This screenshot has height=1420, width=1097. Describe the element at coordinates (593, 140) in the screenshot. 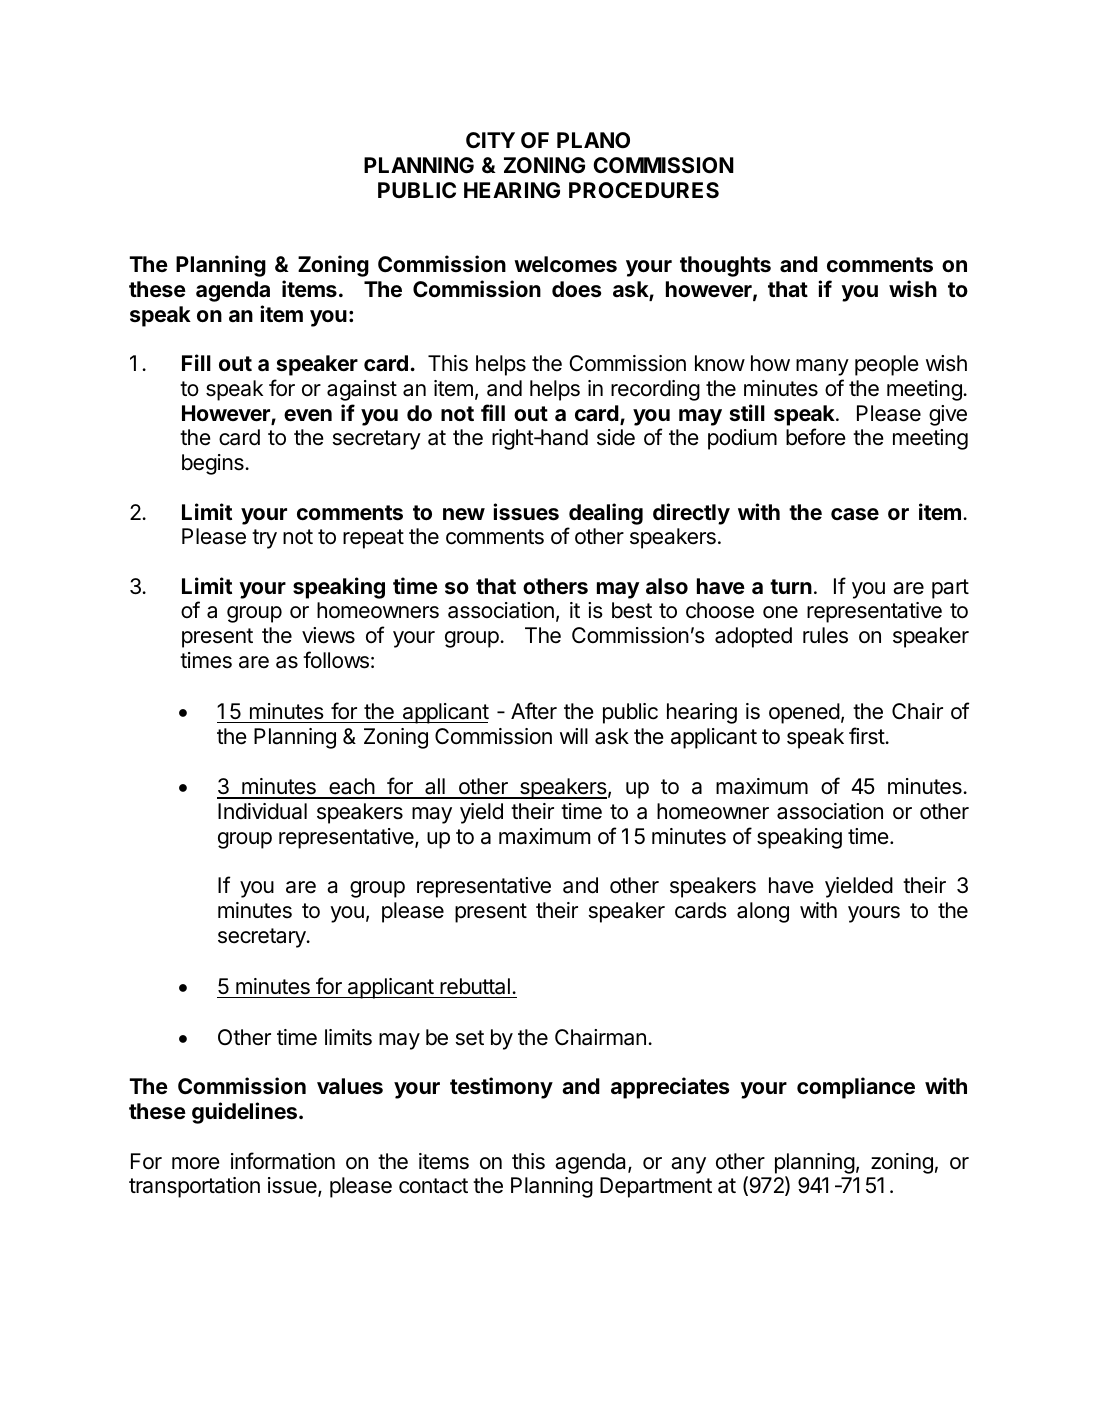

I see `PLANO` at that location.
